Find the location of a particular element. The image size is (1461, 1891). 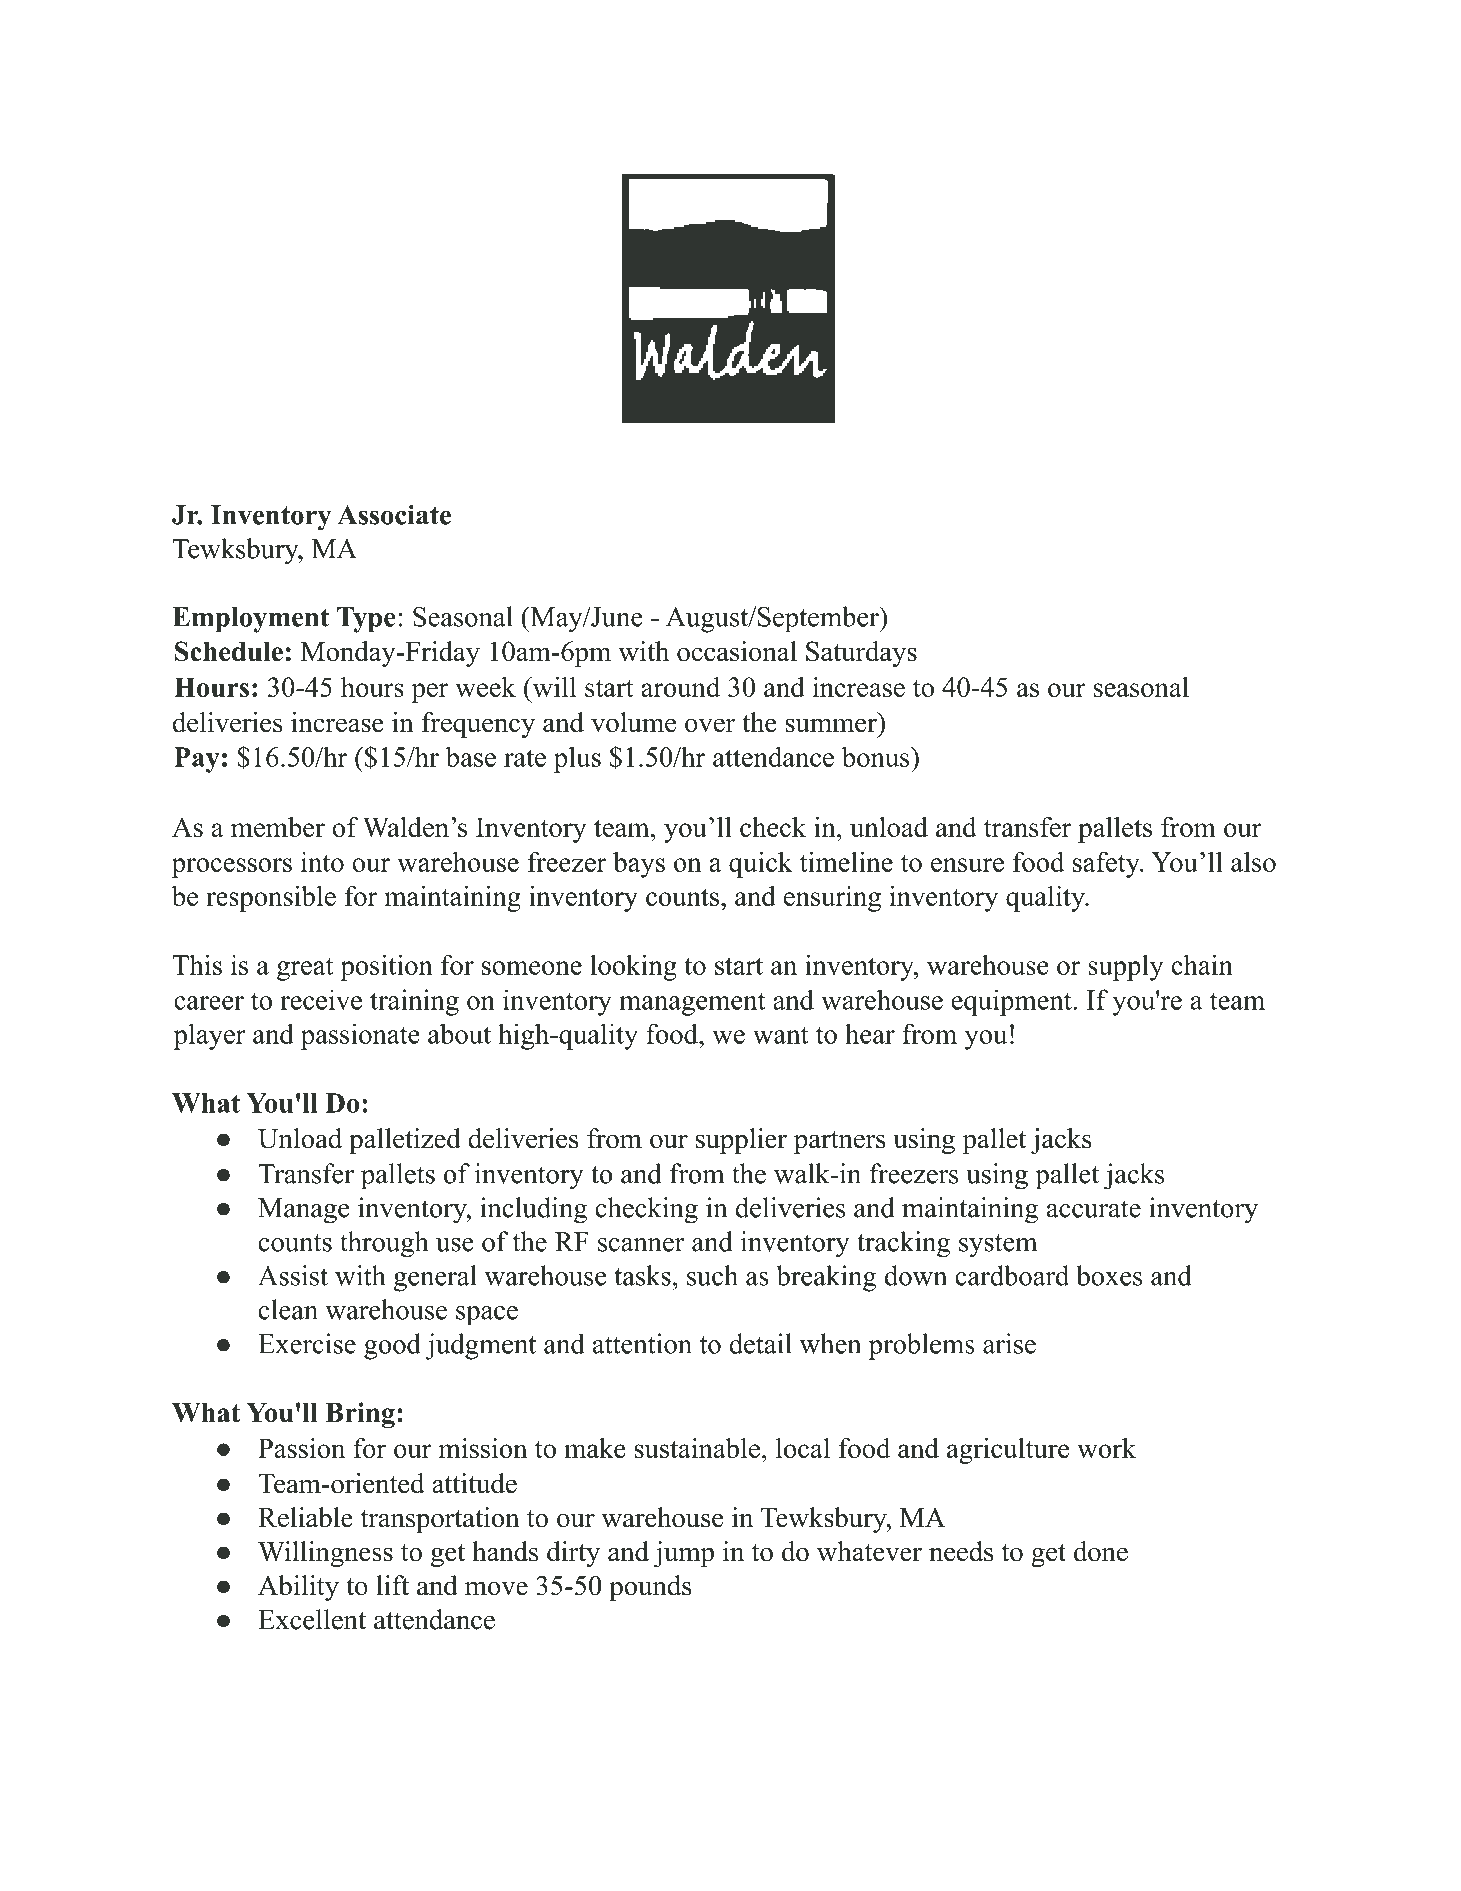

quick is located at coordinates (761, 864).
